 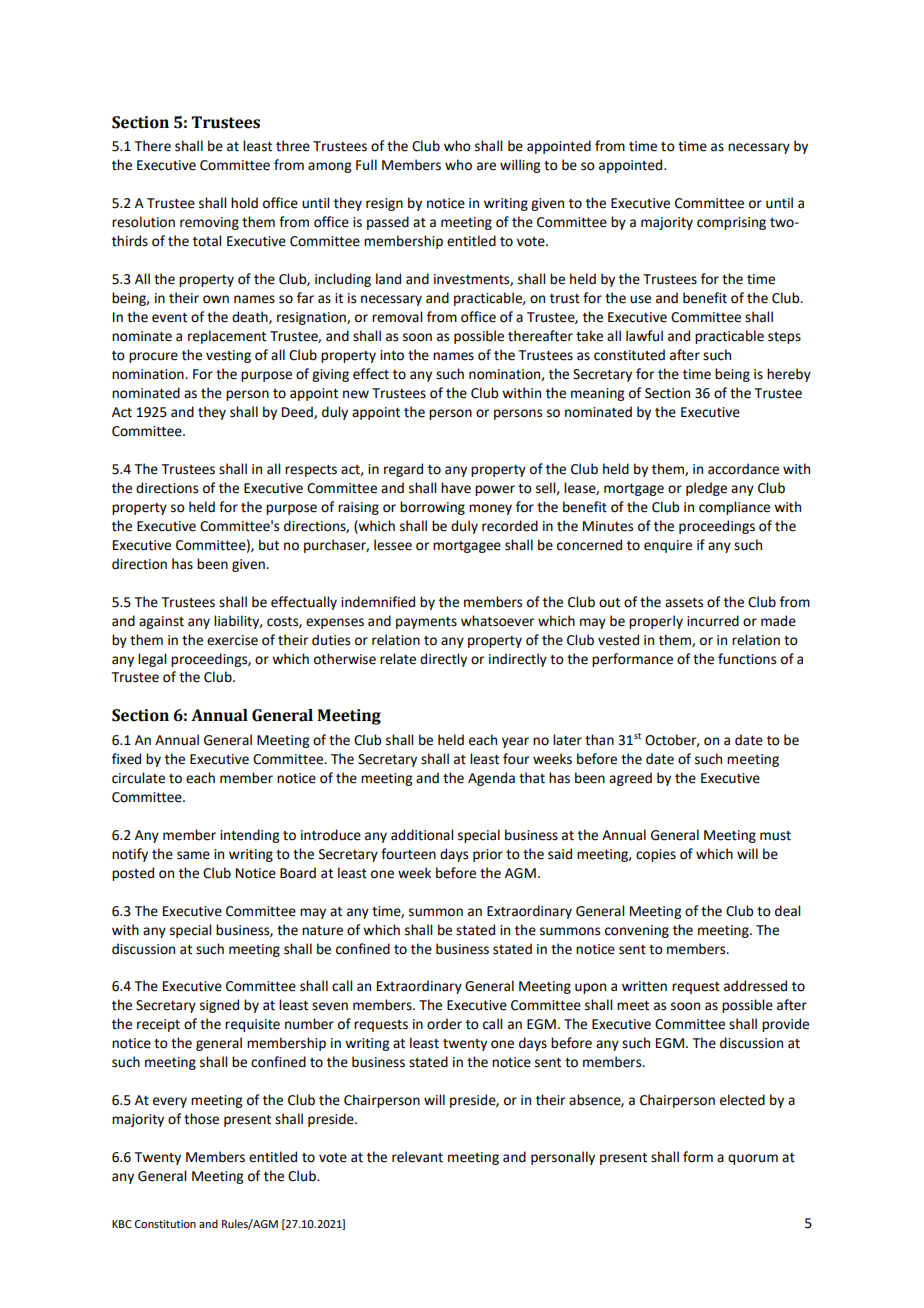 What do you see at coordinates (165, 1224) in the screenshot?
I see `Constitution` at bounding box center [165, 1224].
